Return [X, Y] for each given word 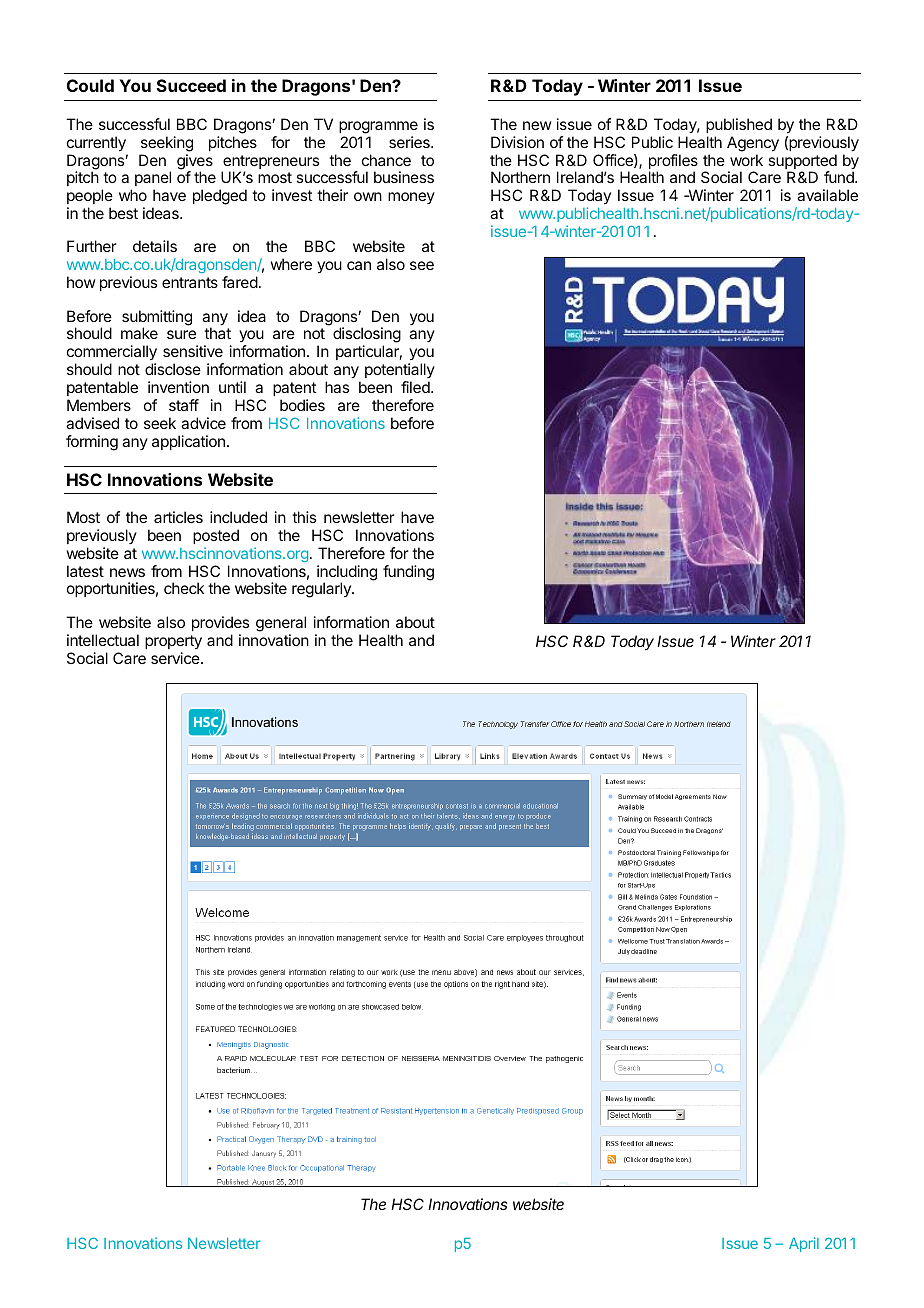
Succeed [191, 85]
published [739, 125]
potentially [400, 370]
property [173, 642]
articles [178, 517]
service [176, 658]
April [804, 1244]
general [281, 624]
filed [416, 387]
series [410, 142]
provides [220, 623]
